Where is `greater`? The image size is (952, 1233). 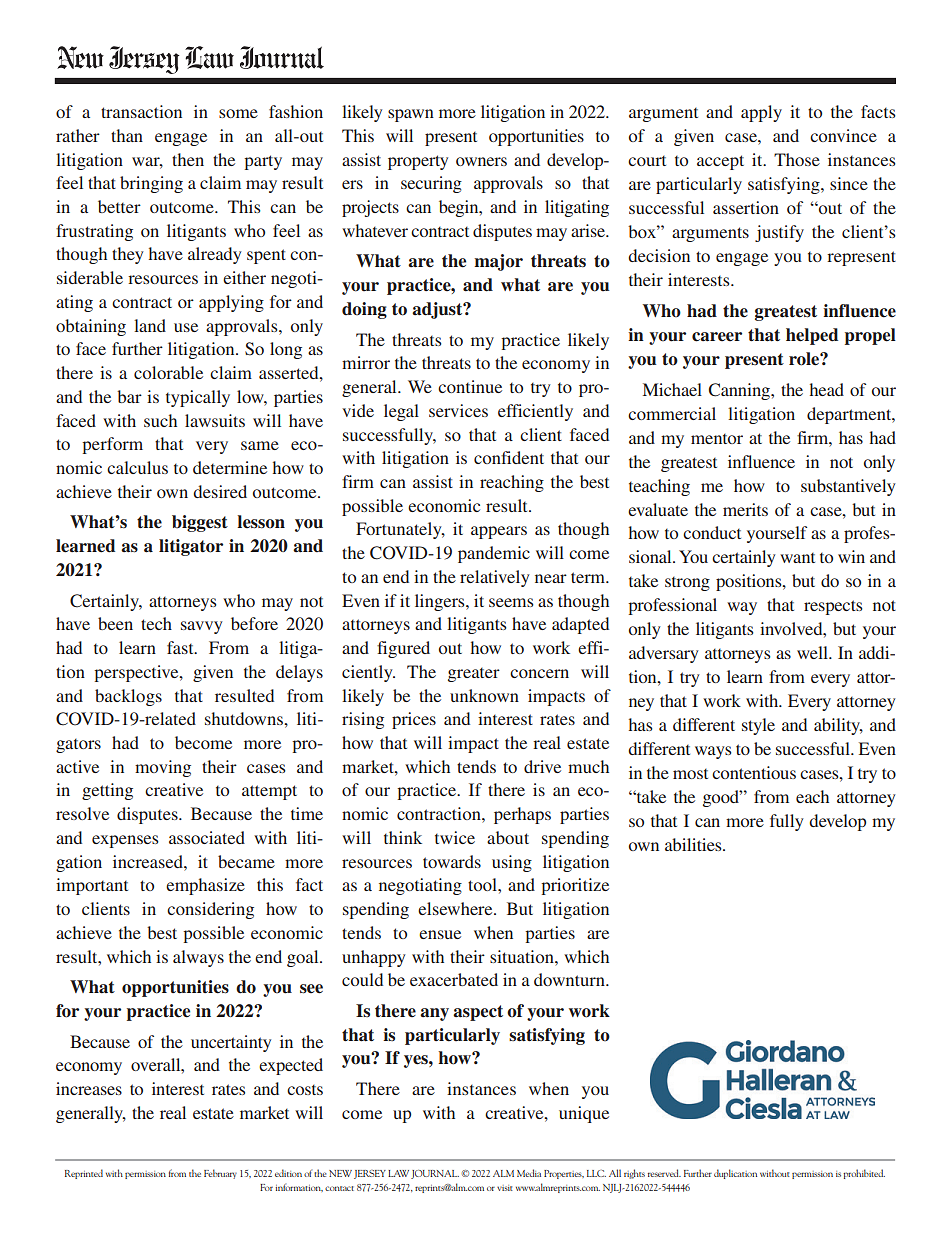
greater is located at coordinates (474, 675).
